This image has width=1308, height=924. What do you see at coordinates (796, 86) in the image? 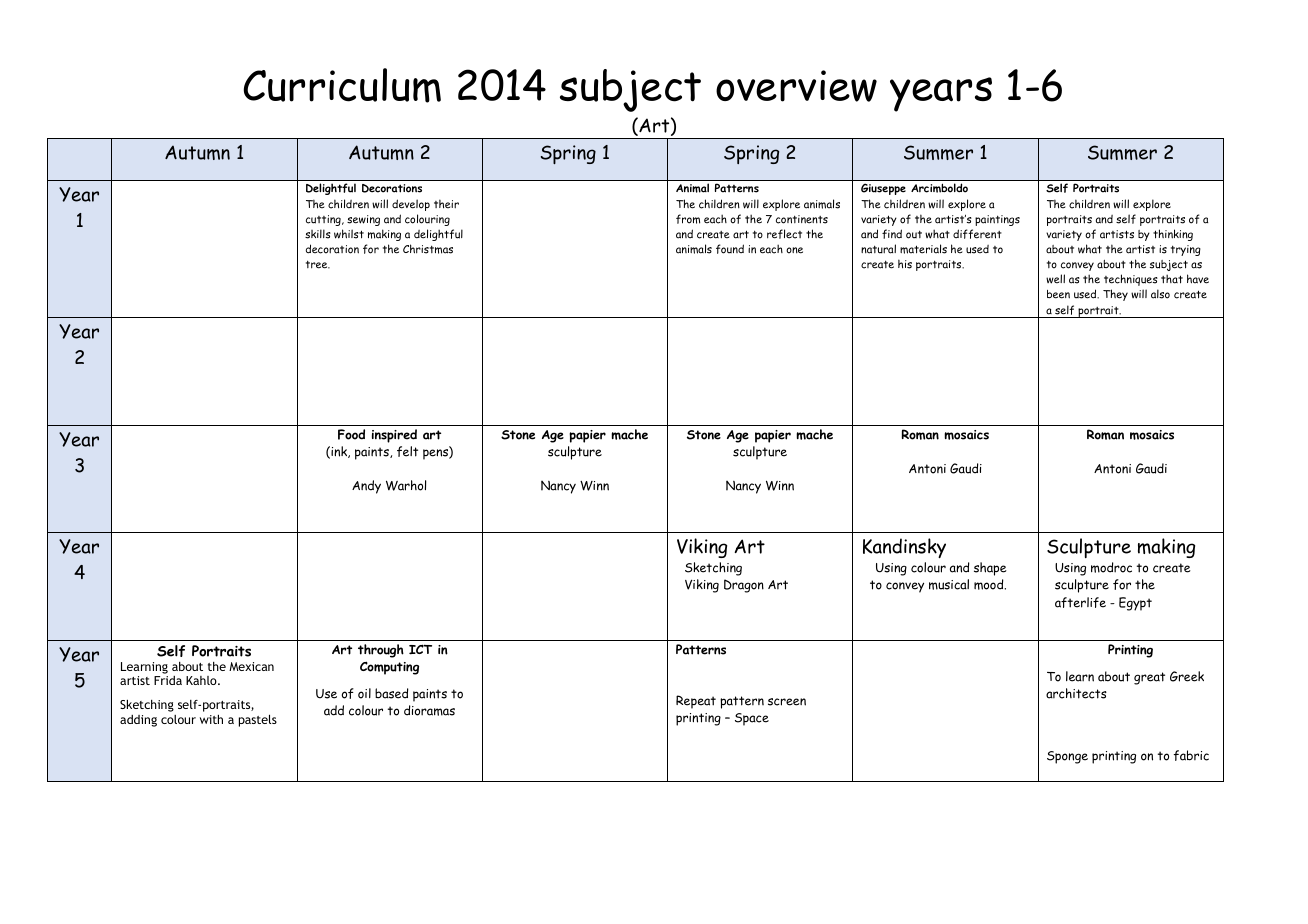
I see `overview` at bounding box center [796, 86].
